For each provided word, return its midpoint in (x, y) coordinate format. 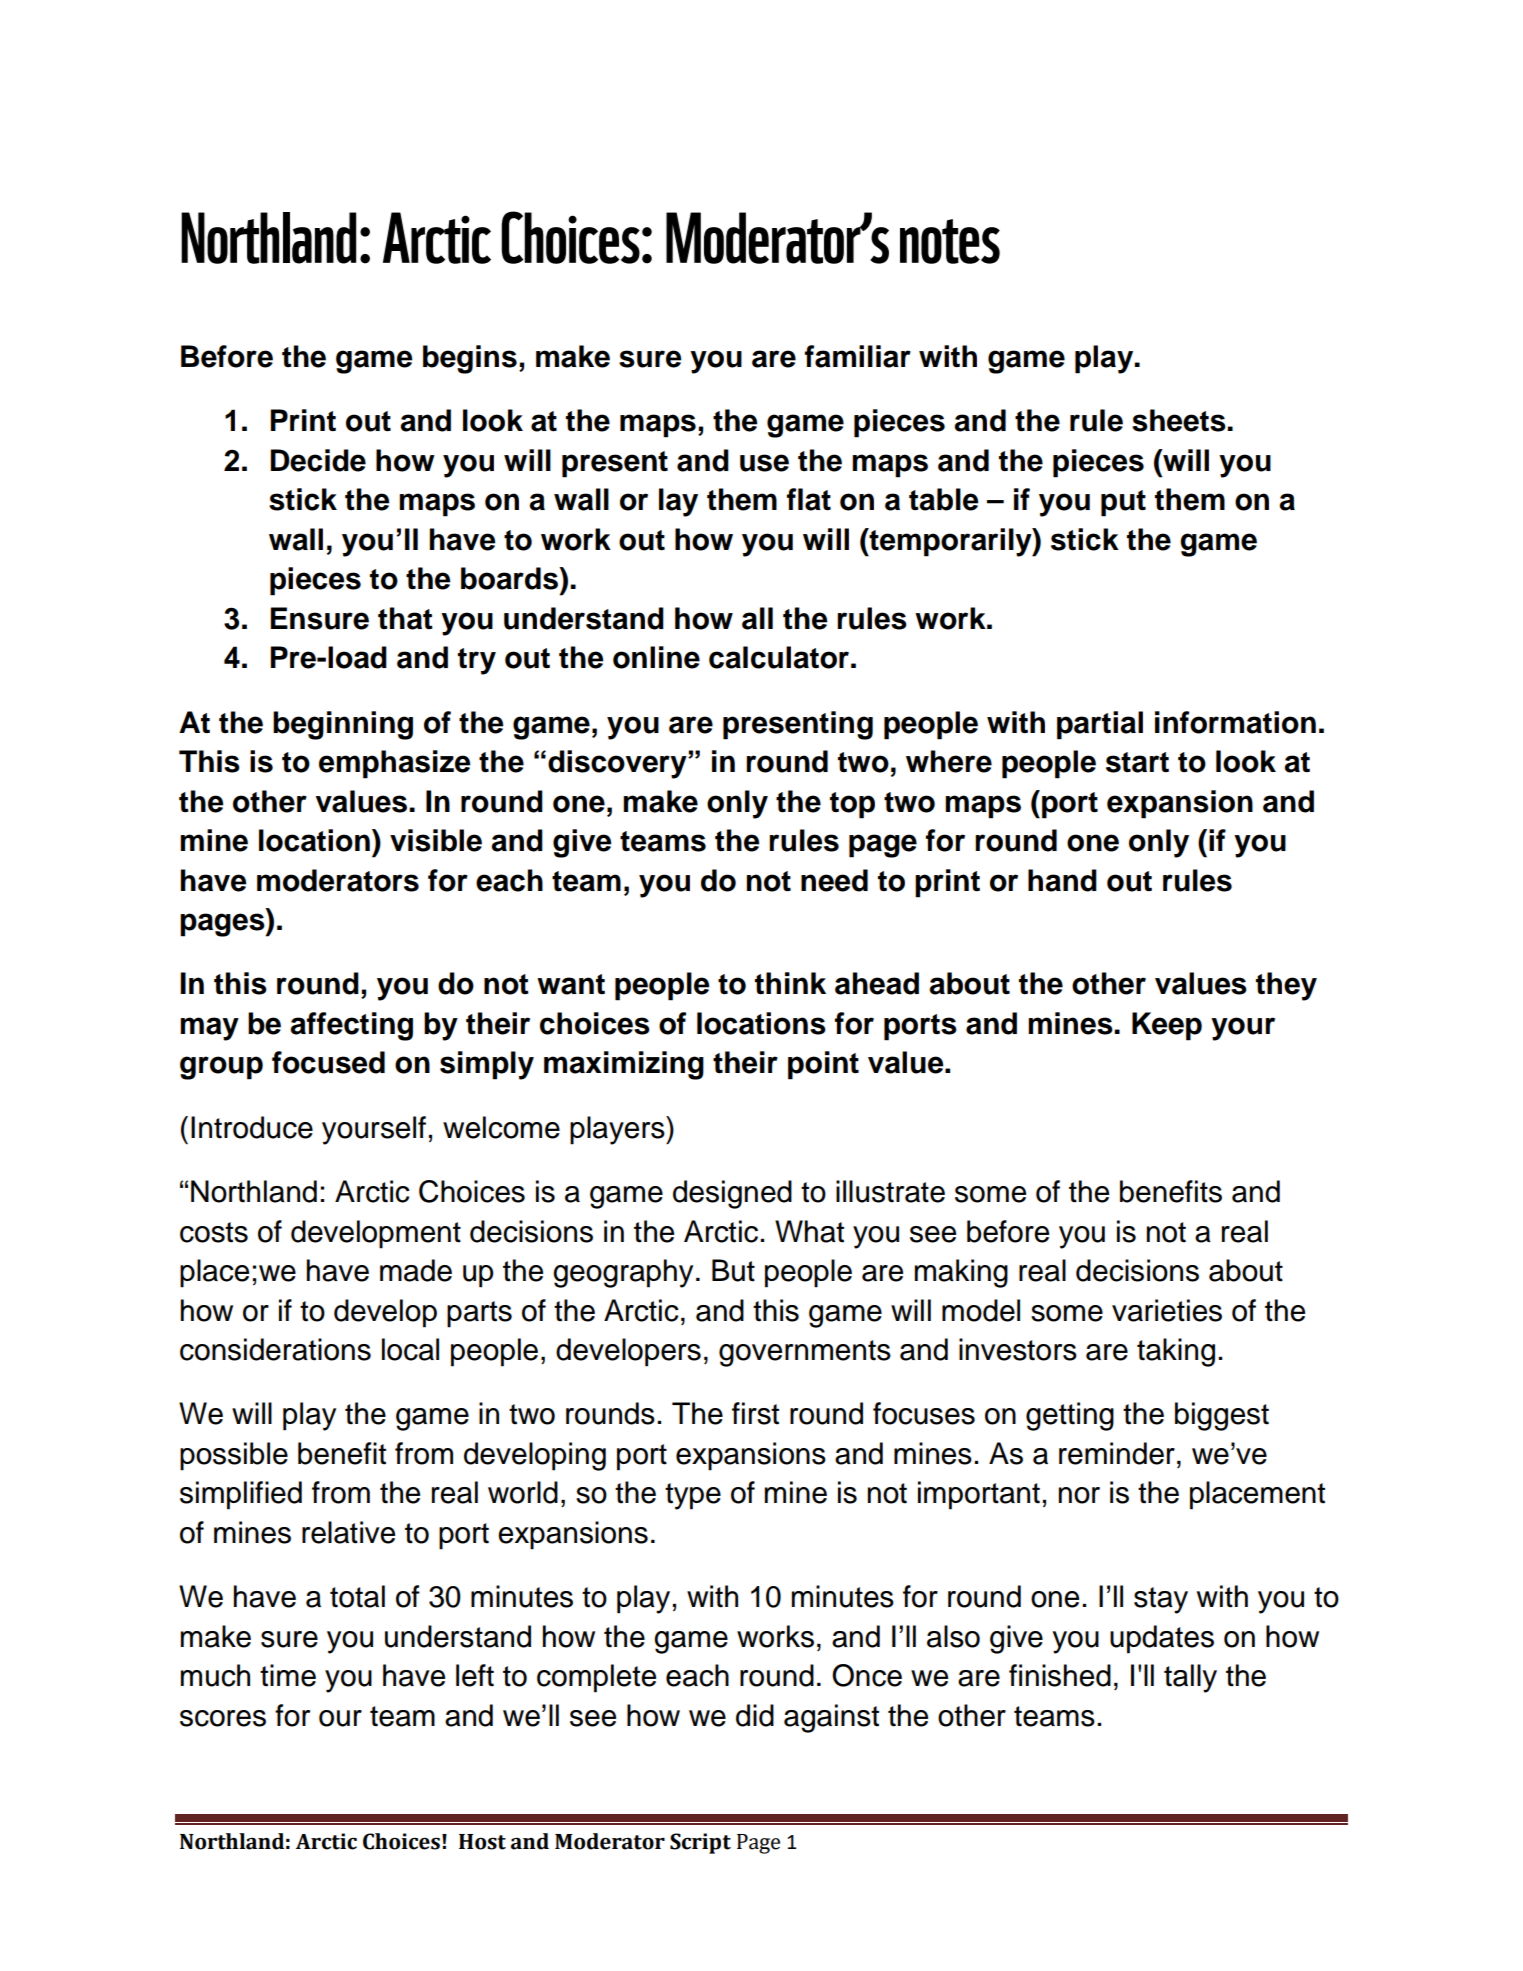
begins (470, 359)
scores (223, 1718)
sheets (1180, 420)
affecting (351, 1026)
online (656, 657)
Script (700, 1843)
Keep (1167, 1026)
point (823, 1065)
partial (1100, 725)
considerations (275, 1349)
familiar (858, 356)
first (755, 1413)
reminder (1117, 1453)
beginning (343, 725)
